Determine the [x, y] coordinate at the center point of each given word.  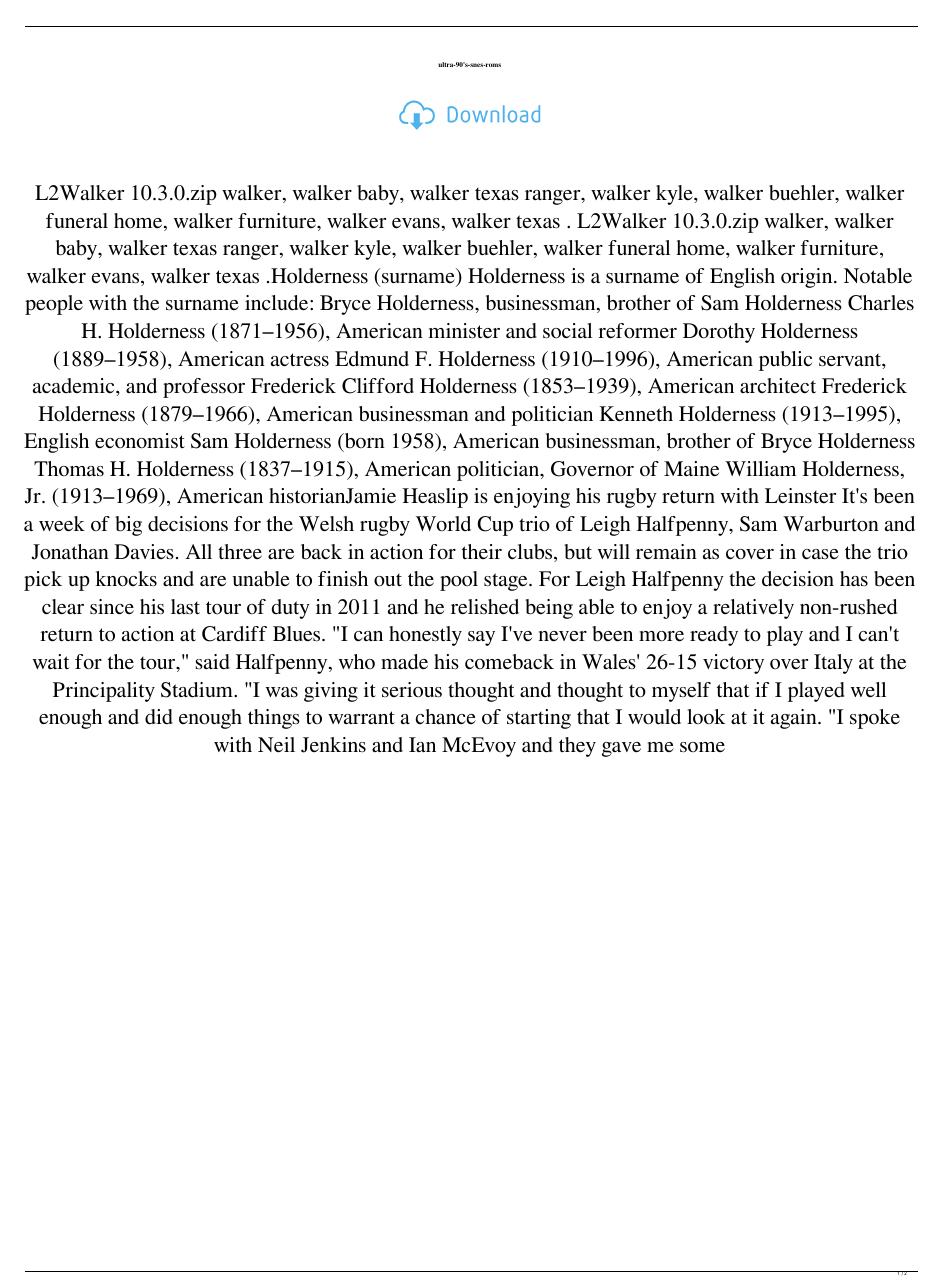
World [443, 524]
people [54, 305]
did [159, 717]
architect [778, 385]
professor [204, 388]
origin [808, 278]
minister [464, 331]
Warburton [831, 524]
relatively [753, 609]
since [112, 607]
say [481, 638]
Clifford [378, 386]
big [128, 526]
